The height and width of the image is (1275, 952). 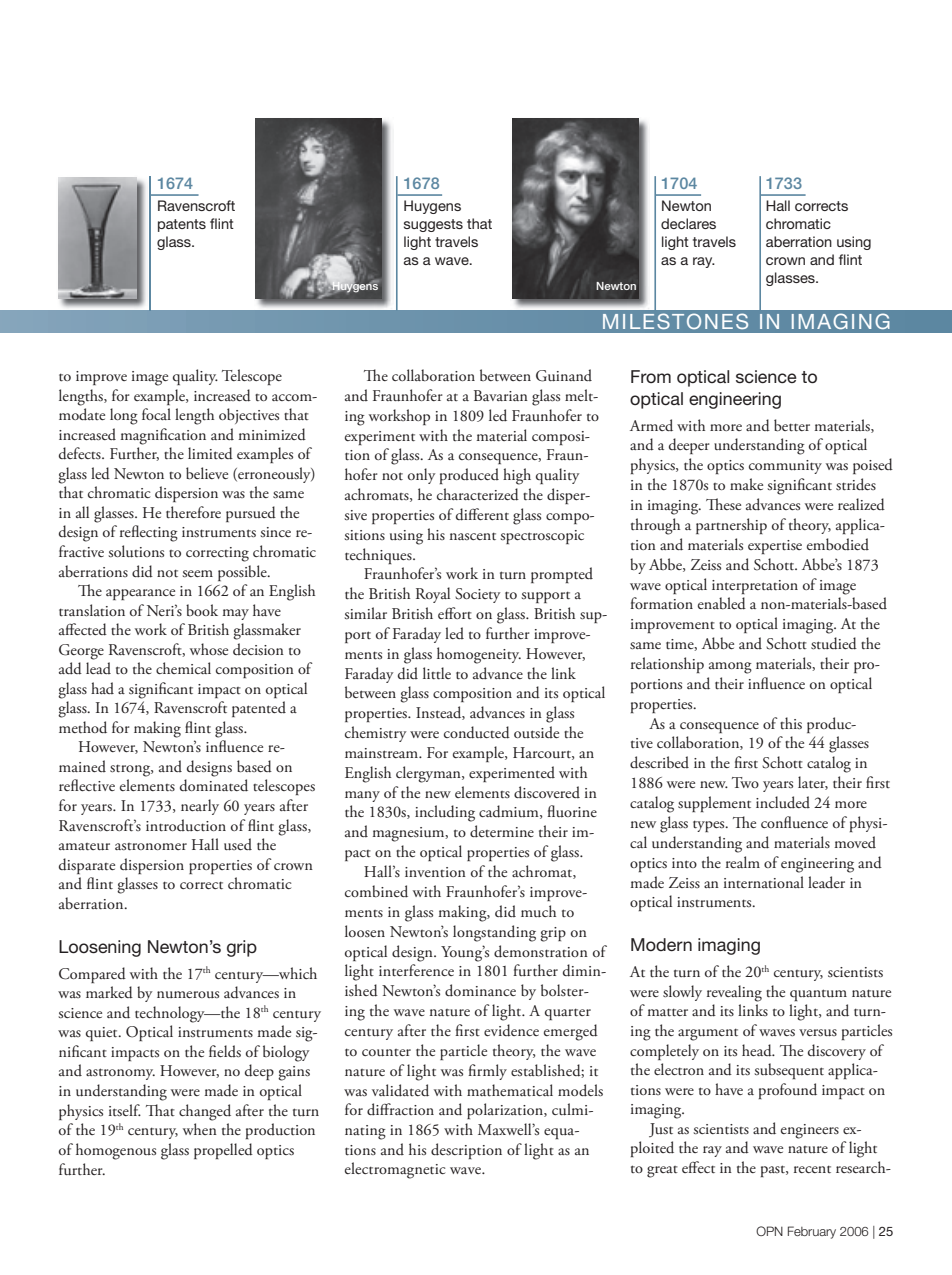 I want to click on expertise, so click(x=775, y=547).
